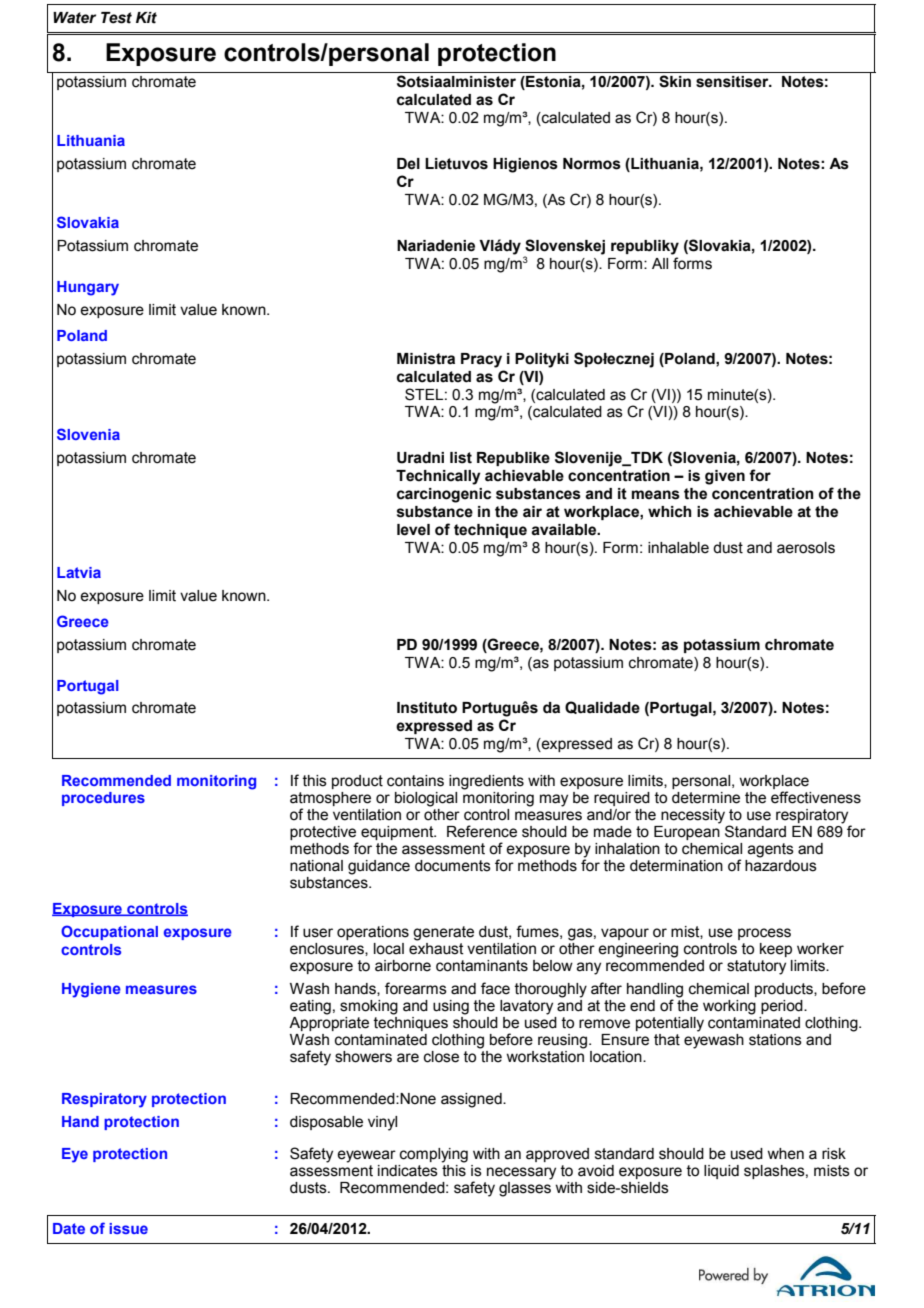  What do you see at coordinates (146, 18) in the image?
I see `Kit` at bounding box center [146, 18].
